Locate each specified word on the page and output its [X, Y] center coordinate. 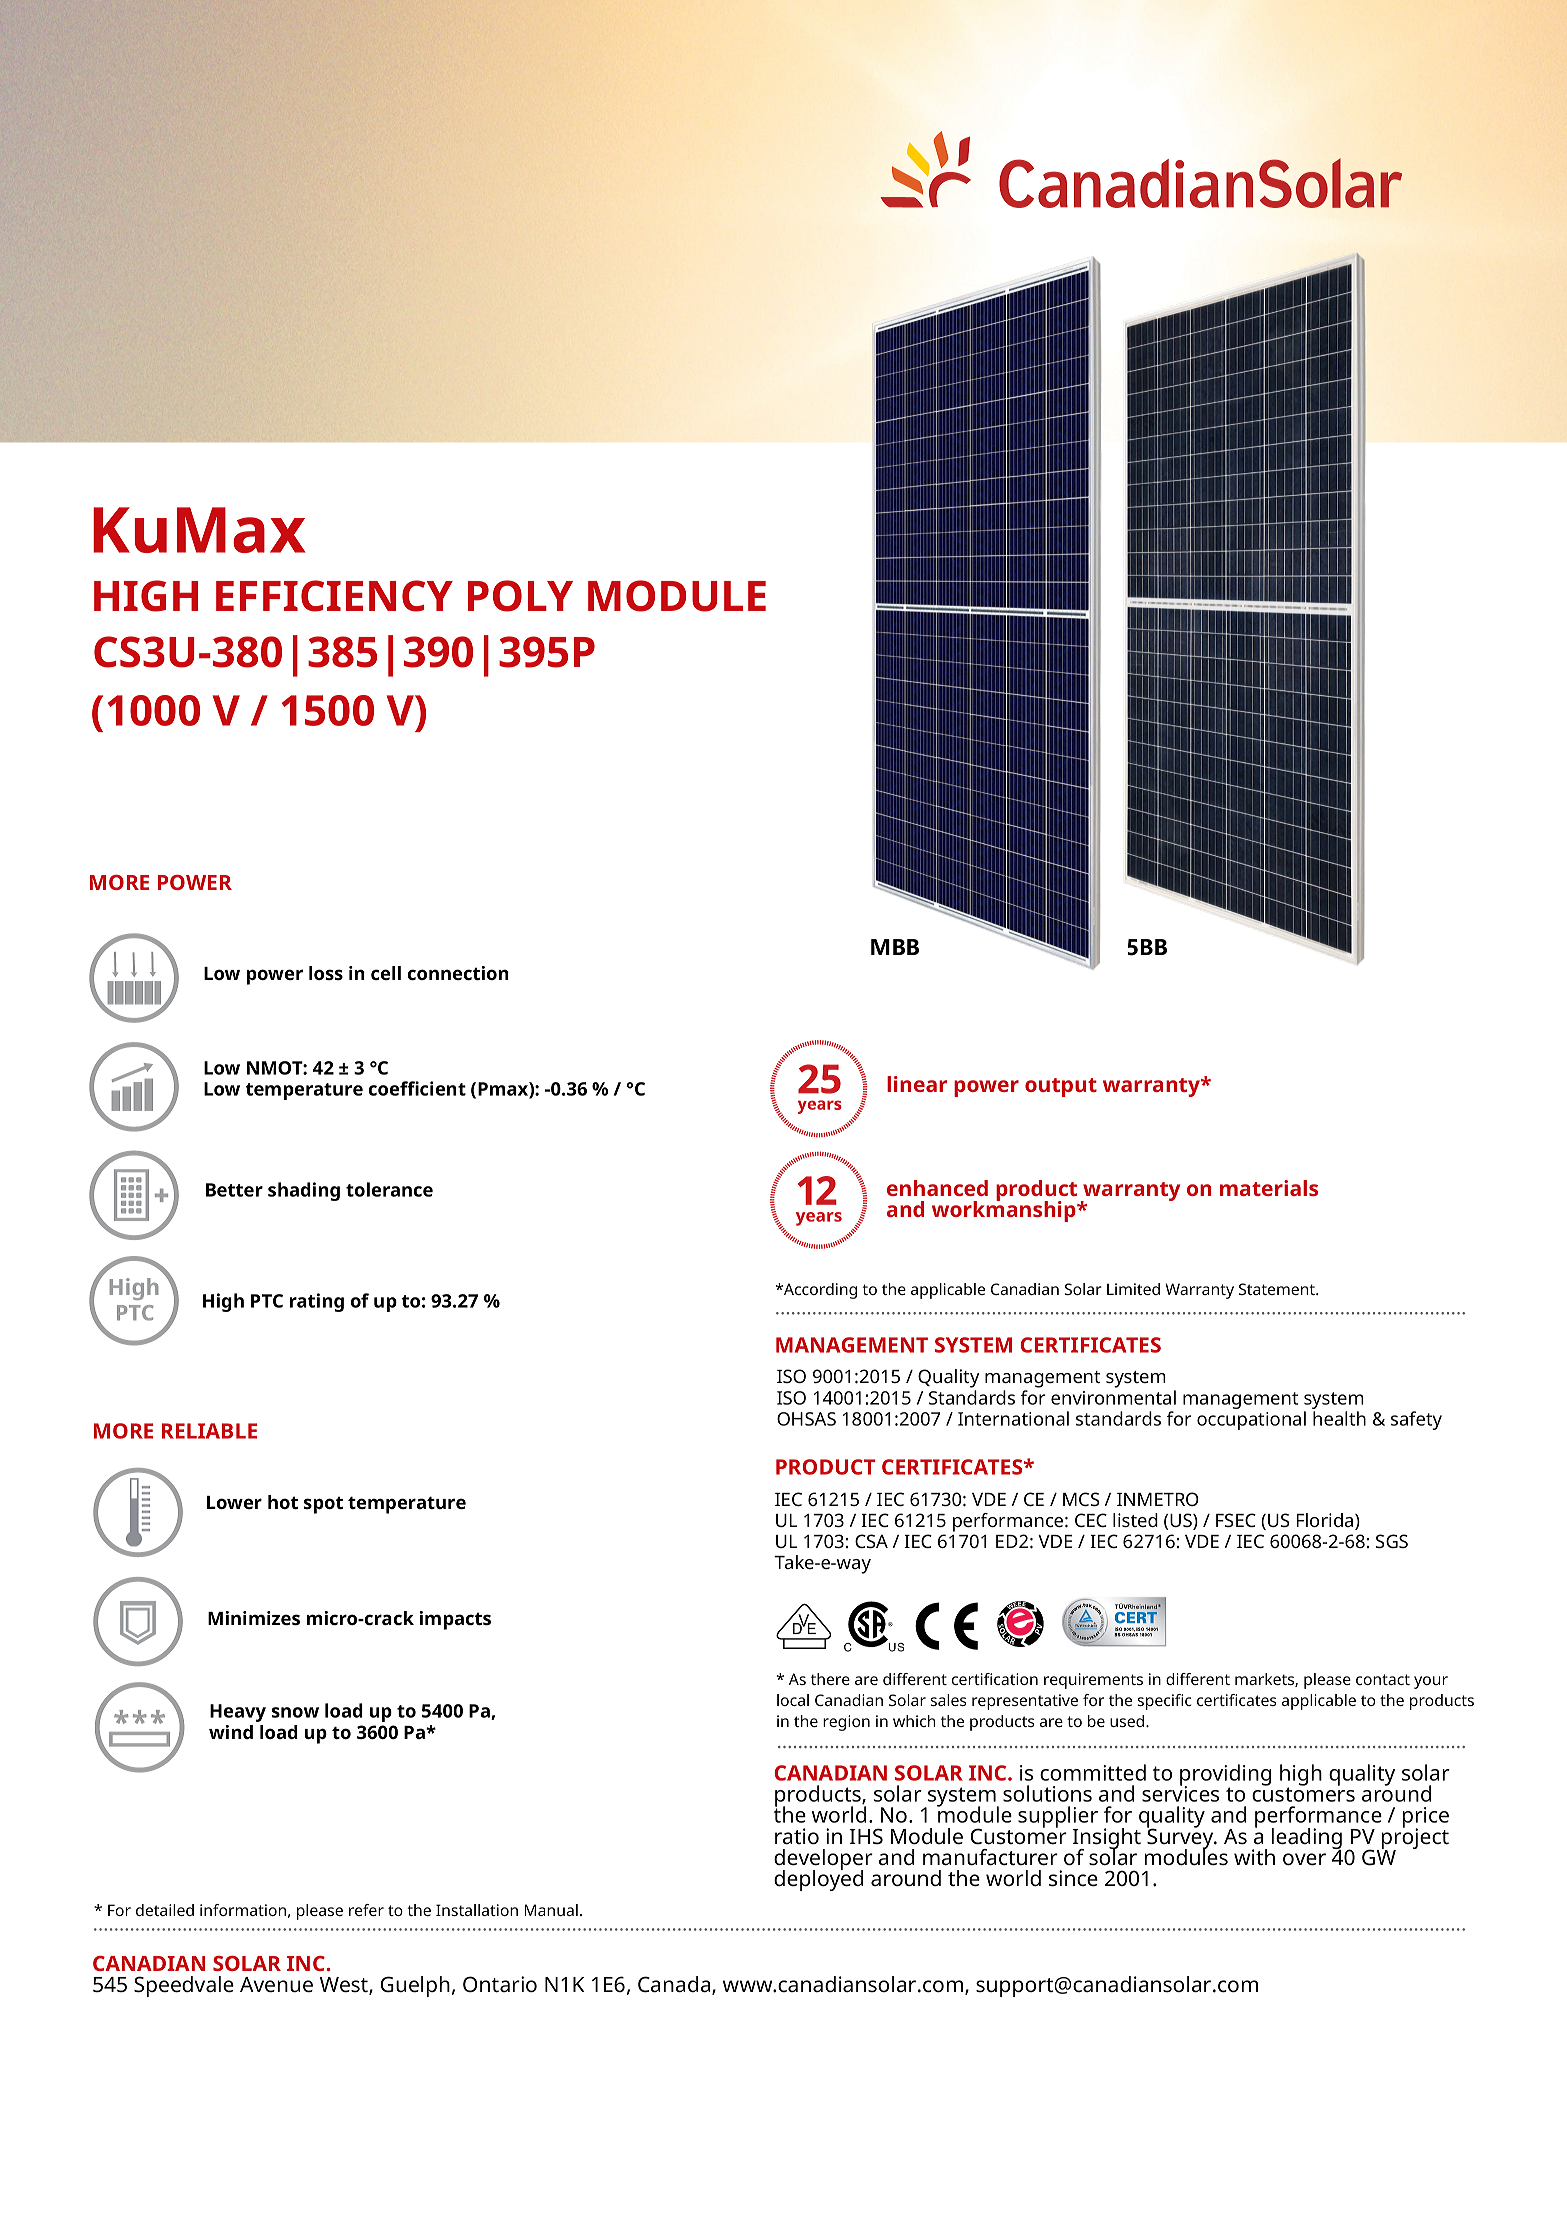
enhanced [937, 1188]
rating [317, 1302]
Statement [1278, 1289]
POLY [520, 596]
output [1061, 1087]
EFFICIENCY [334, 596]
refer [366, 1910]
